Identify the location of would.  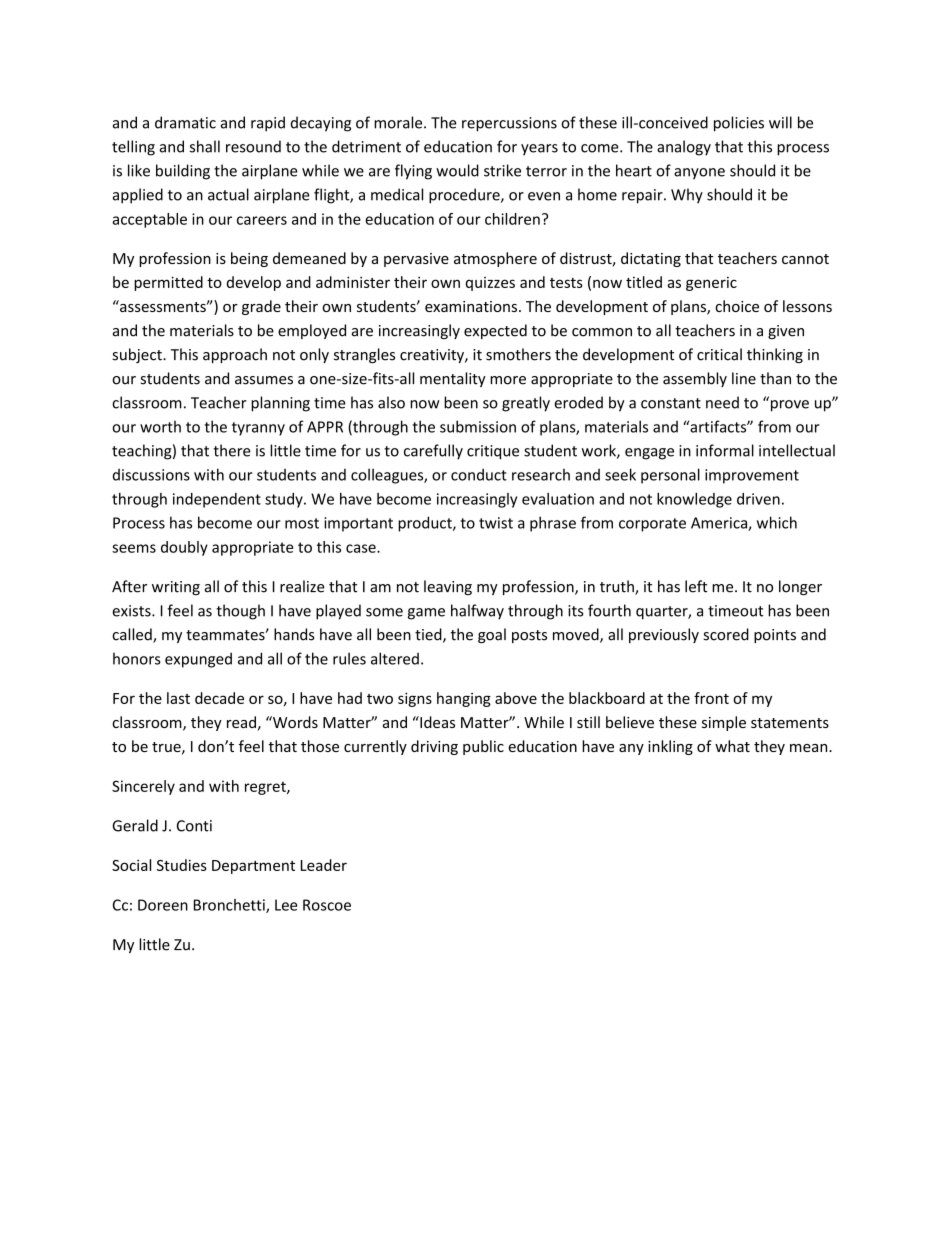
(457, 170).
